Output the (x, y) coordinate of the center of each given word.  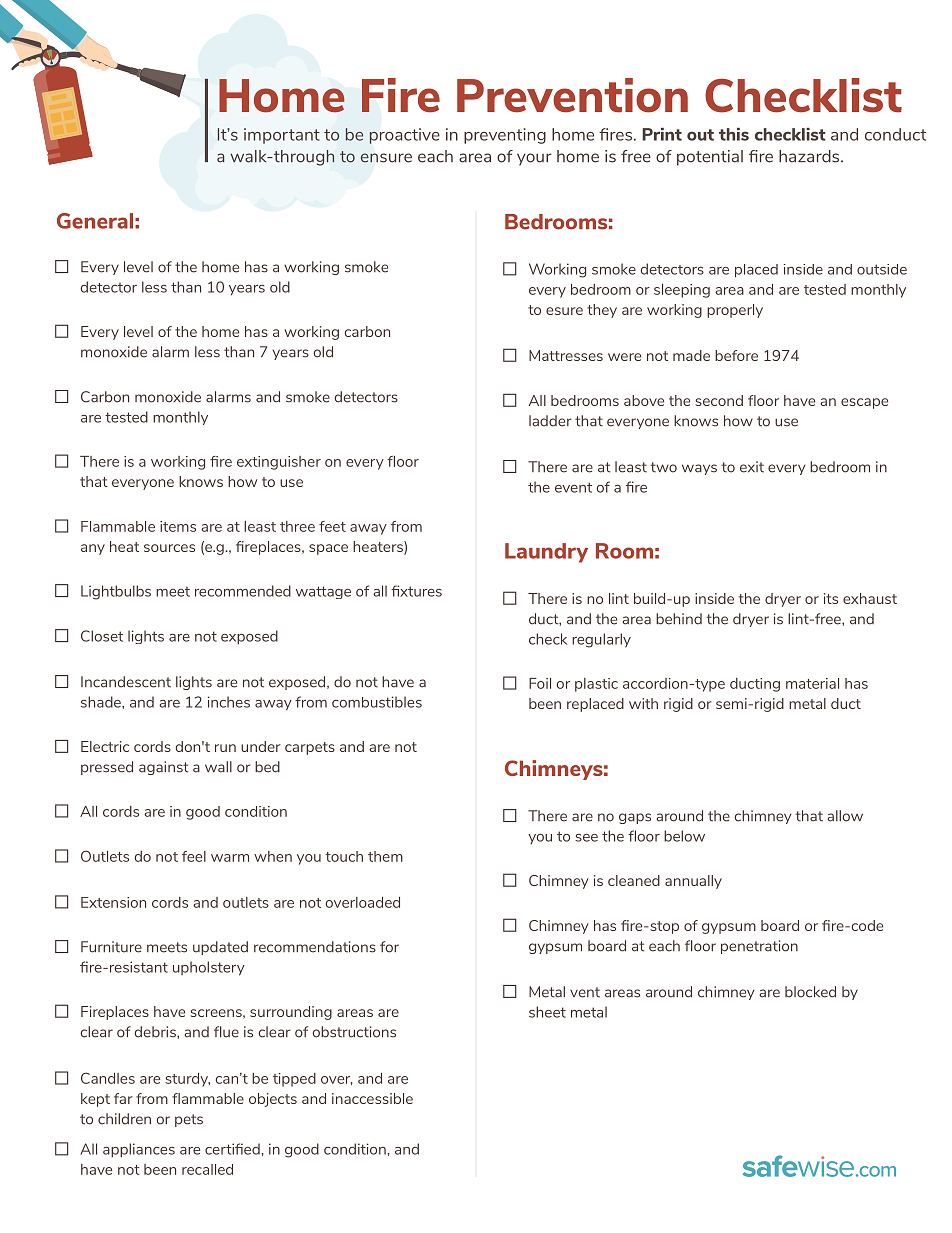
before (736, 355)
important (282, 136)
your (534, 159)
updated (220, 948)
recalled (207, 1169)
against (164, 768)
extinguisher (279, 463)
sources (169, 548)
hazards (810, 156)
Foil (540, 683)
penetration (759, 947)
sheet (547, 1012)
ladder (550, 421)
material (812, 683)
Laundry (546, 553)
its (831, 598)
